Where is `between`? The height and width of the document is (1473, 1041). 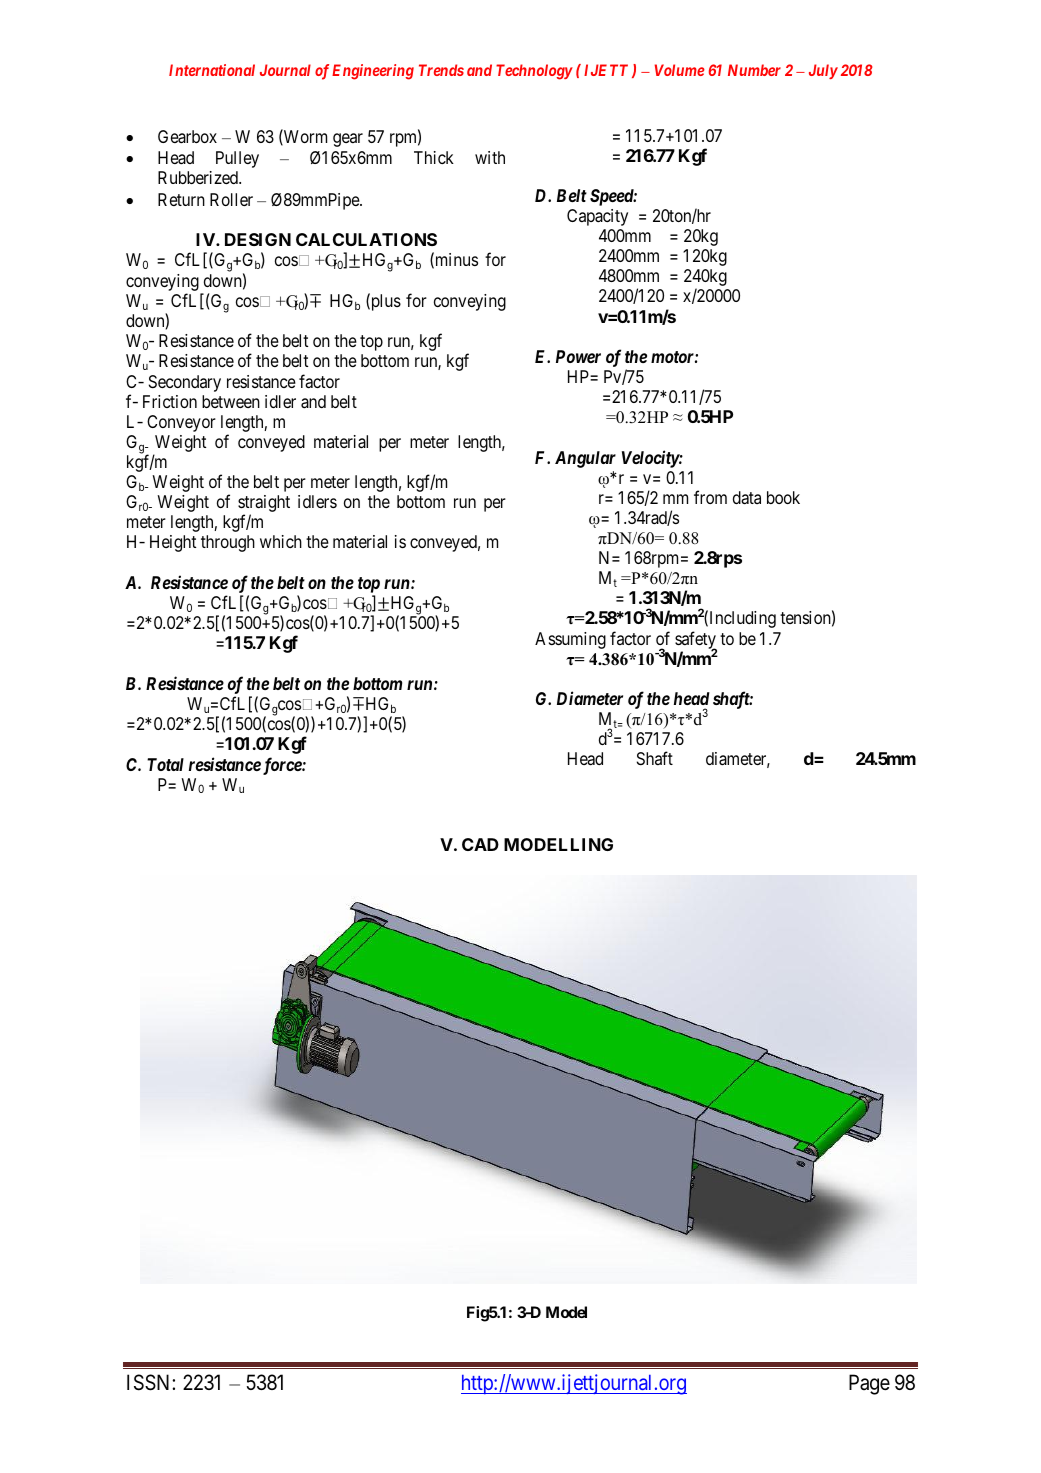 between is located at coordinates (231, 401).
